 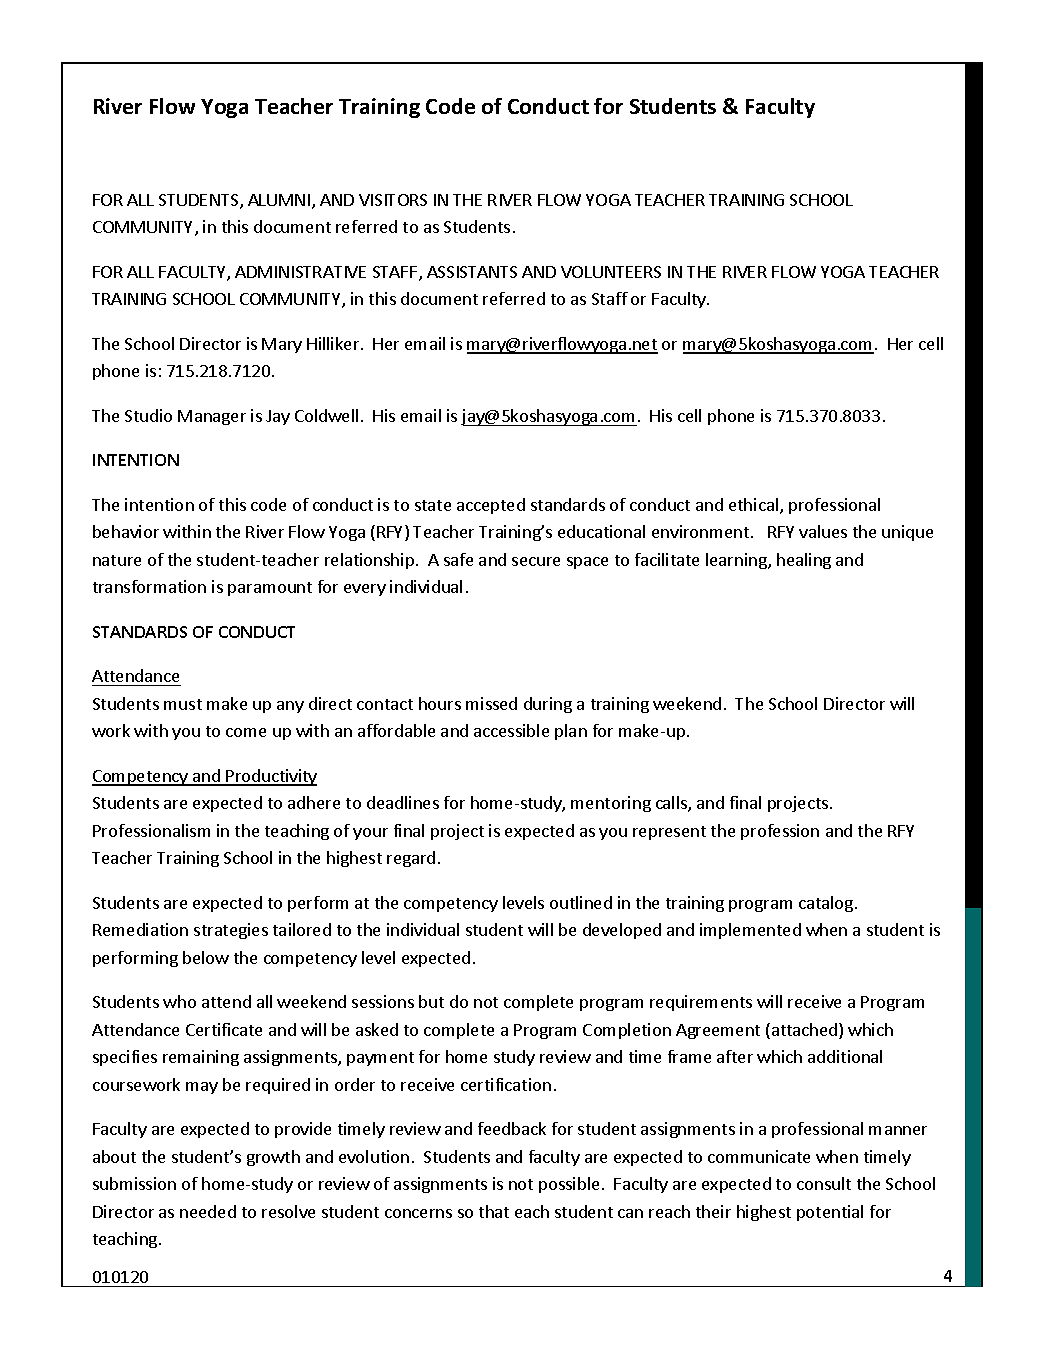 What do you see at coordinates (279, 200) in the screenshot?
I see `ALUMNI` at bounding box center [279, 200].
